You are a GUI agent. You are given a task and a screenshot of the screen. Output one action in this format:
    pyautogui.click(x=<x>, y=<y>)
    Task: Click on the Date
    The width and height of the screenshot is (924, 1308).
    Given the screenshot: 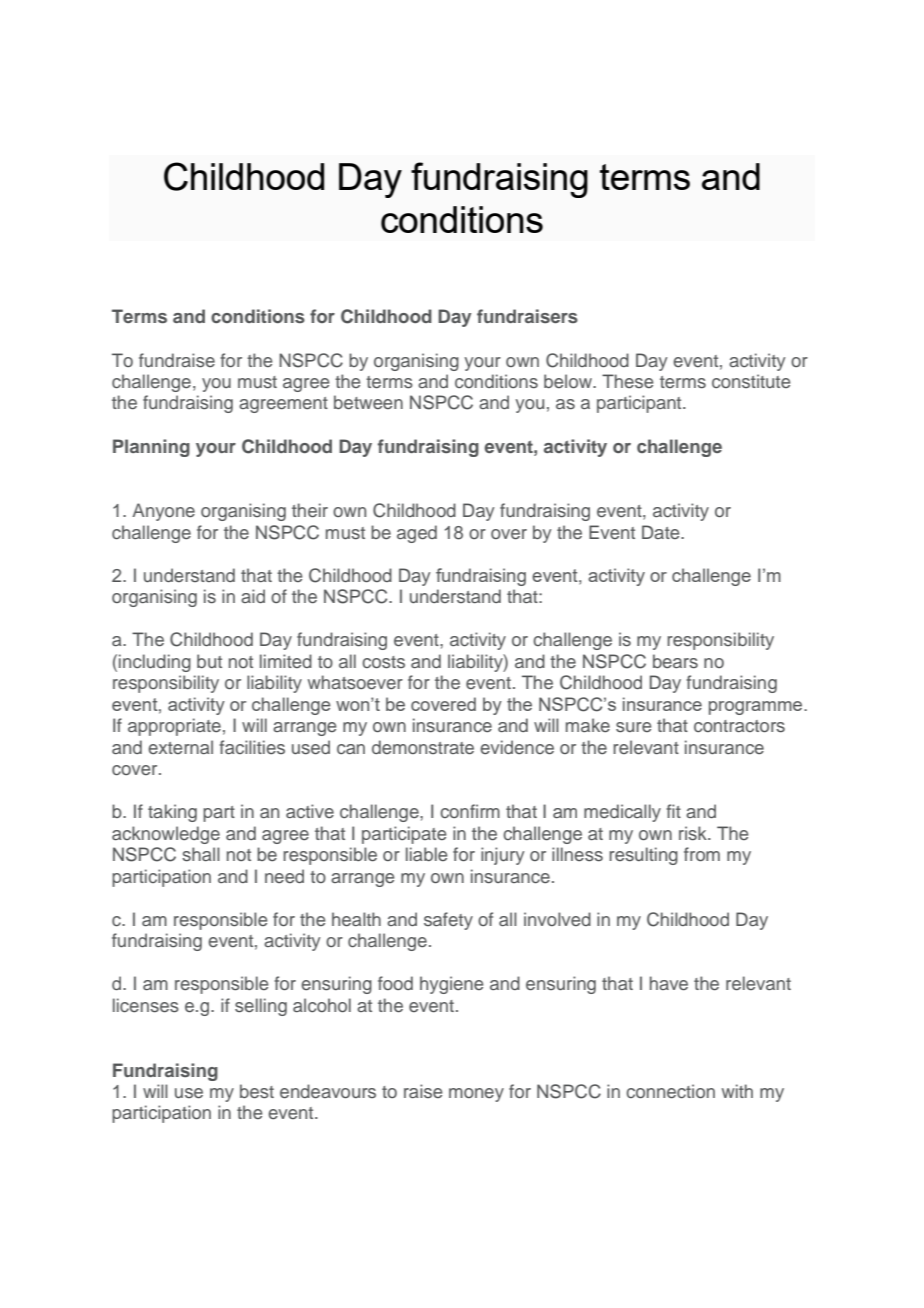 What is the action you would take?
    pyautogui.click(x=662, y=532)
